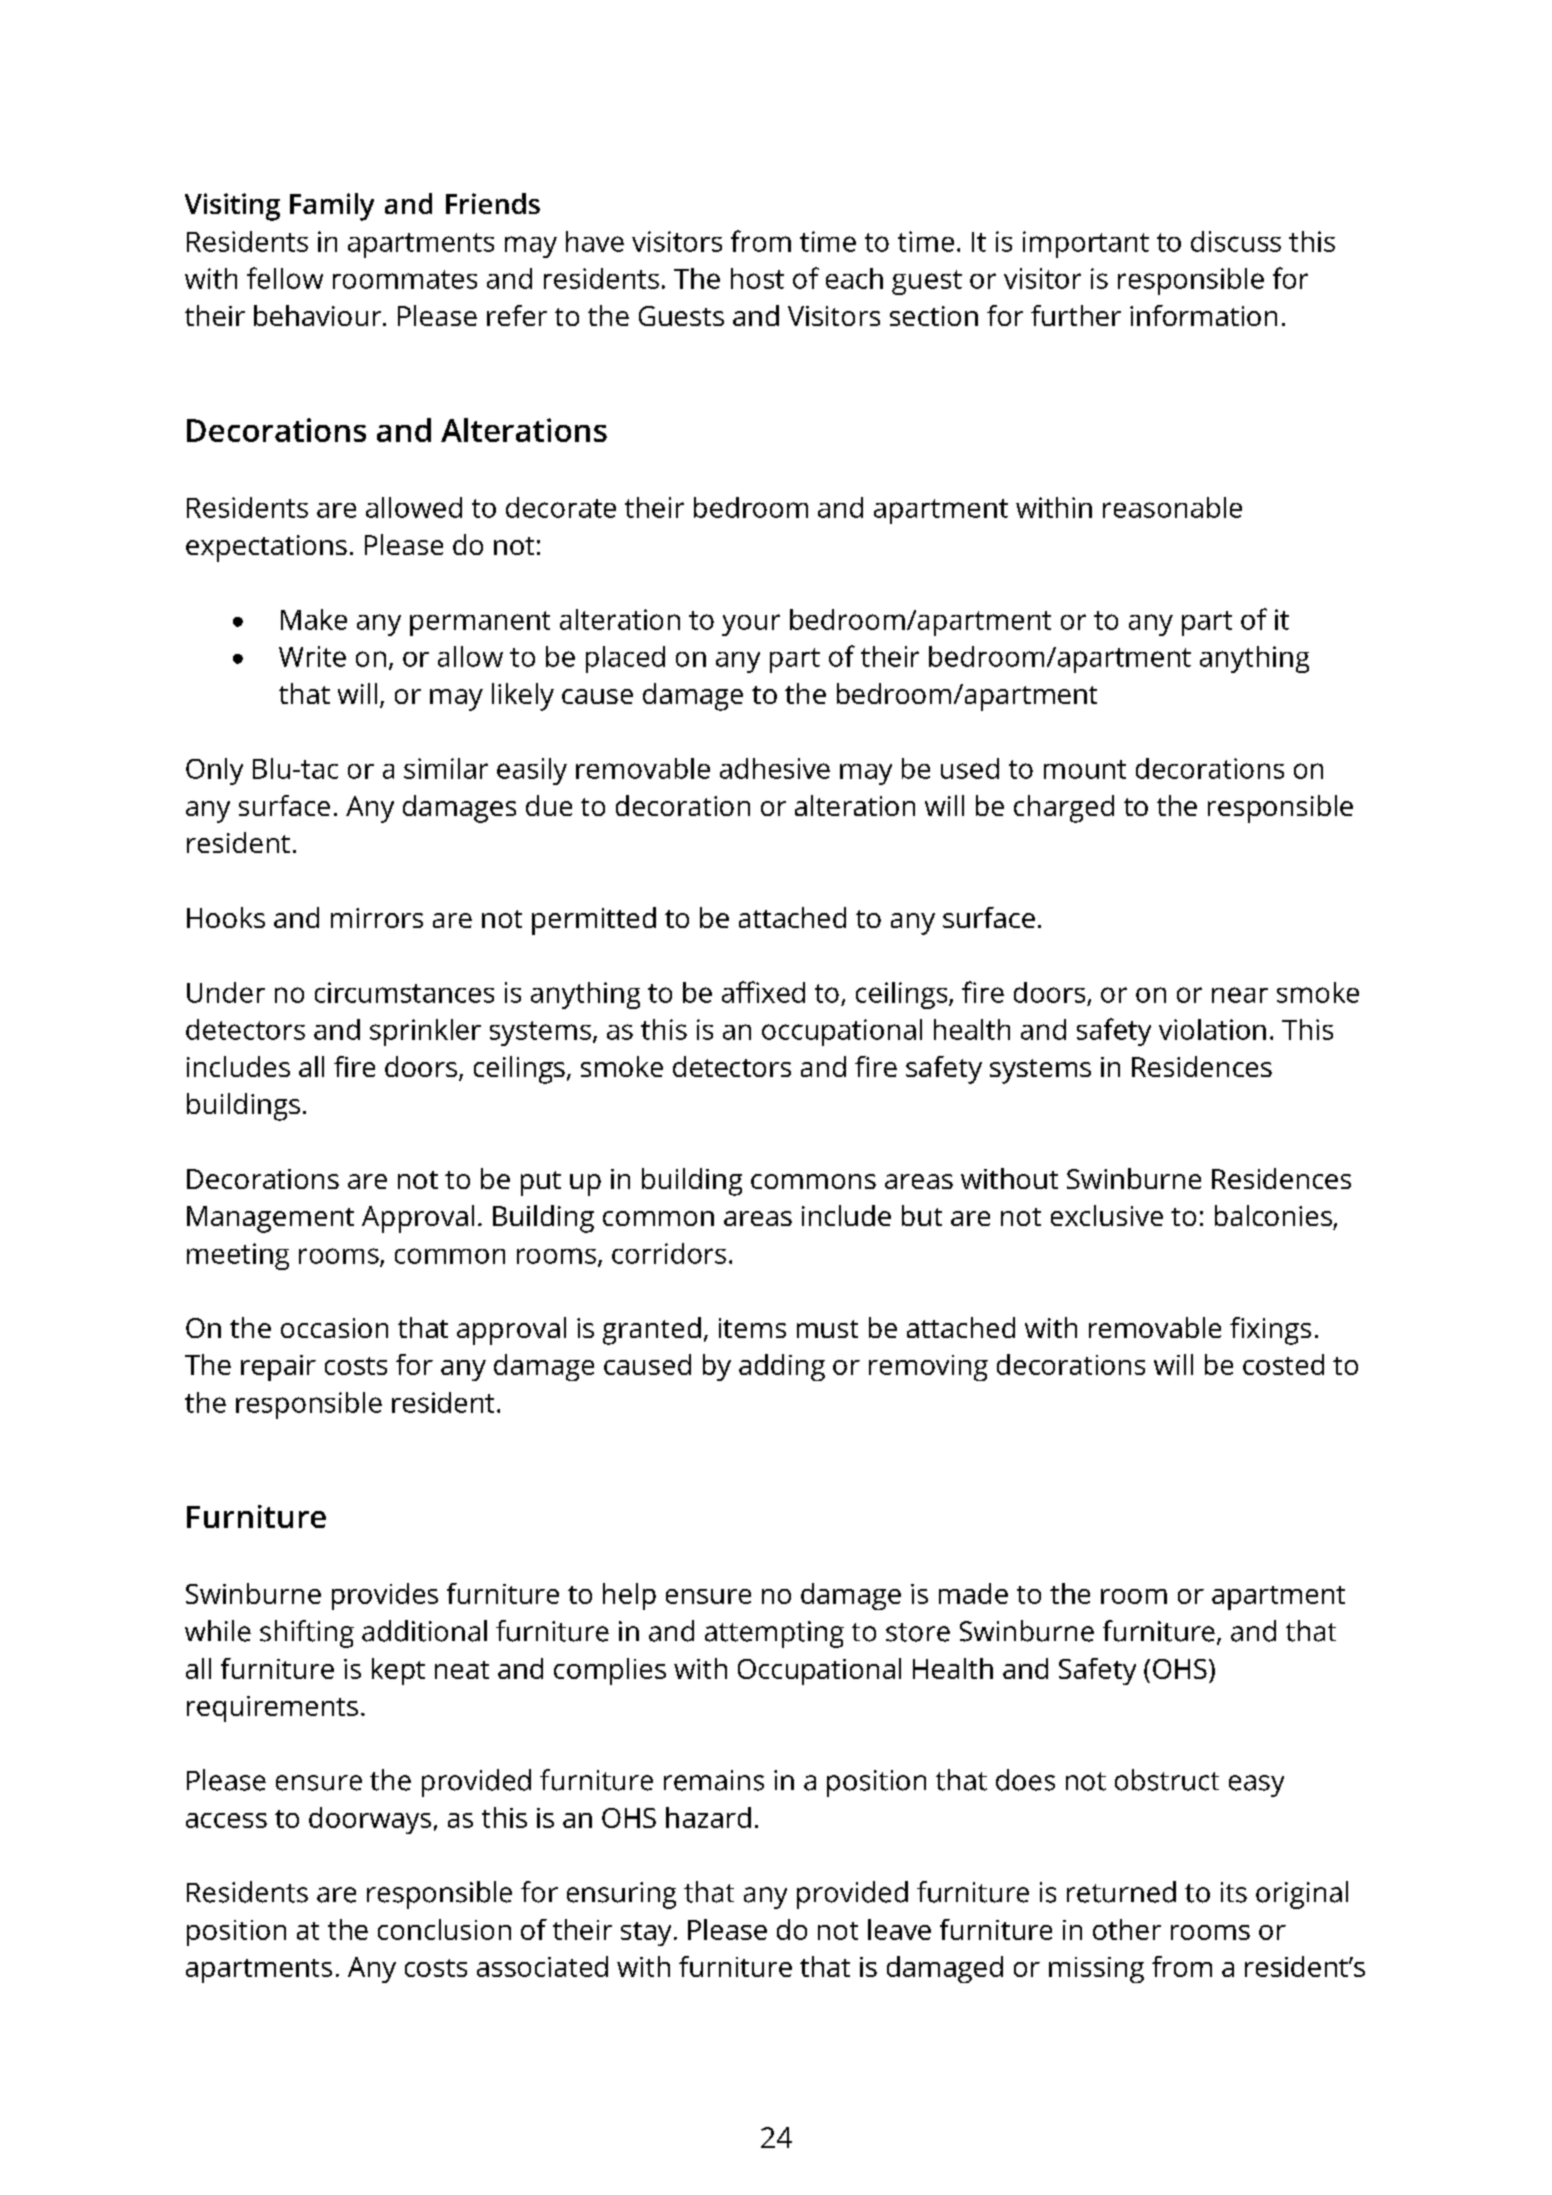 Image resolution: width=1552 pixels, height=2195 pixels. I want to click on costed, so click(1283, 1364).
